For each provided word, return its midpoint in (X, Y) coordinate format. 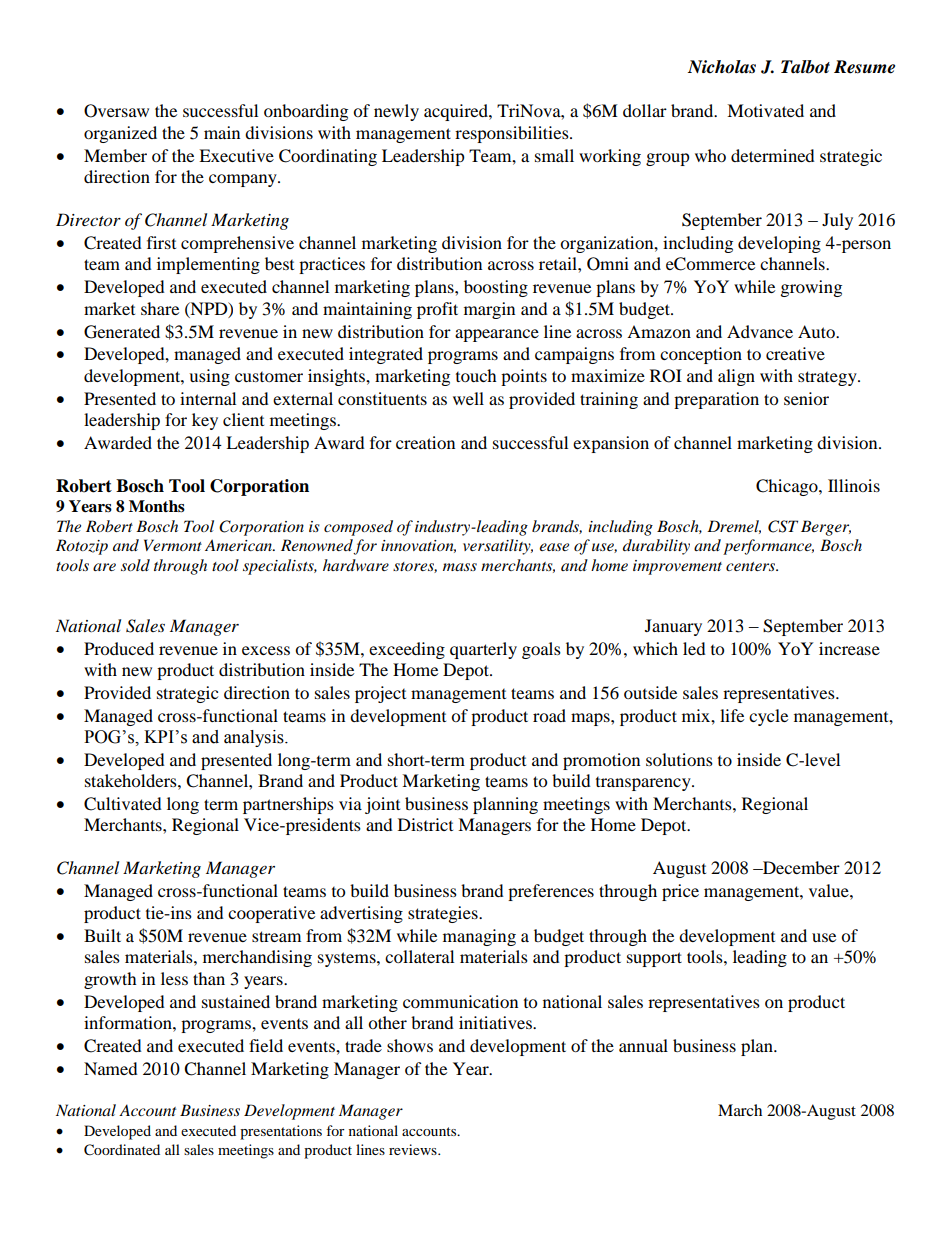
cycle (768, 717)
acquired (457, 112)
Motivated (765, 110)
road (549, 715)
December (800, 867)
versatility (498, 547)
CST (783, 526)
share (160, 308)
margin (489, 310)
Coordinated (122, 1150)
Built (102, 935)
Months (157, 506)
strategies (444, 914)
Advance (760, 331)
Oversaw (116, 111)
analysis (255, 738)
